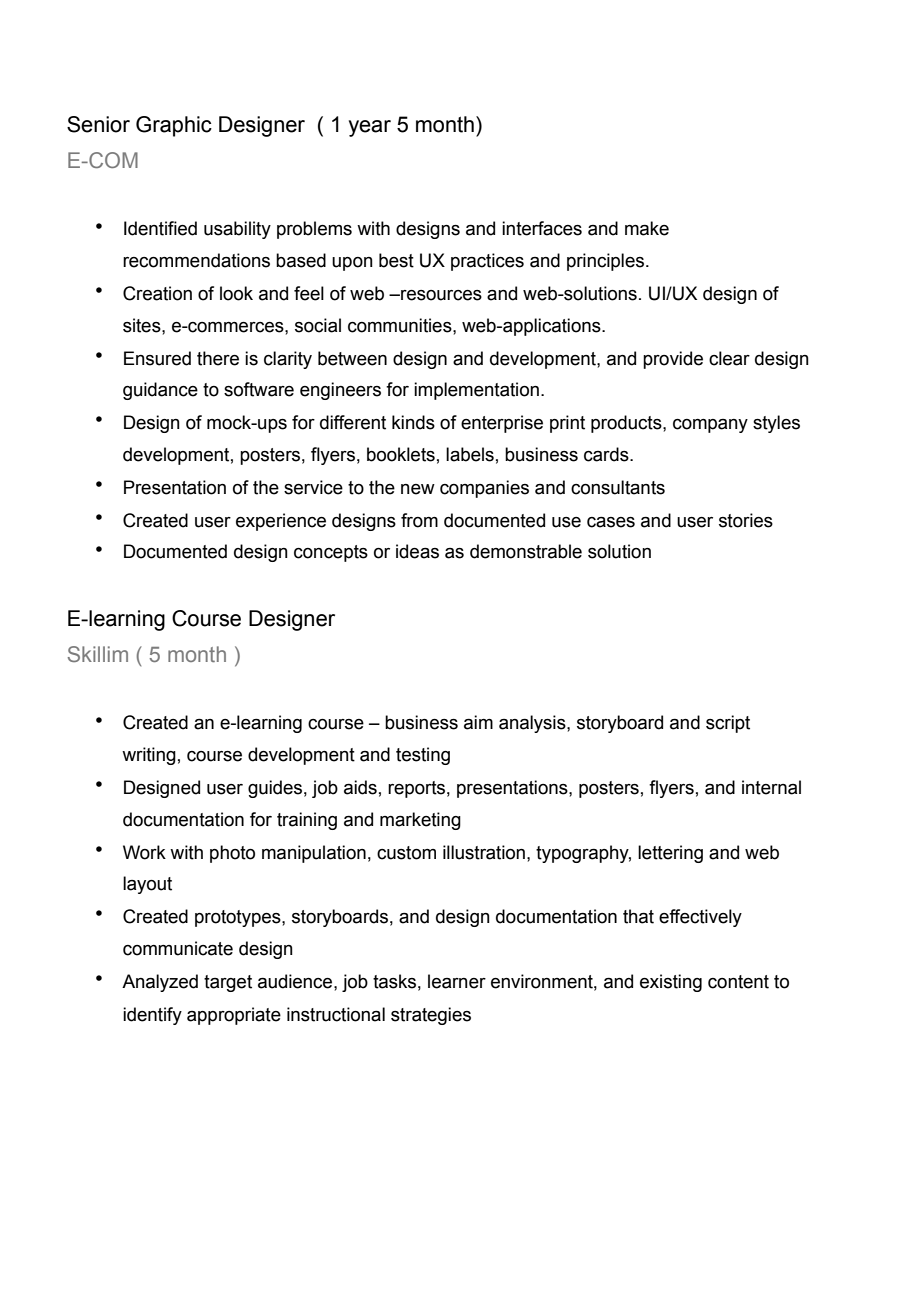  What do you see at coordinates (413, 422) in the image?
I see `kinds` at bounding box center [413, 422].
